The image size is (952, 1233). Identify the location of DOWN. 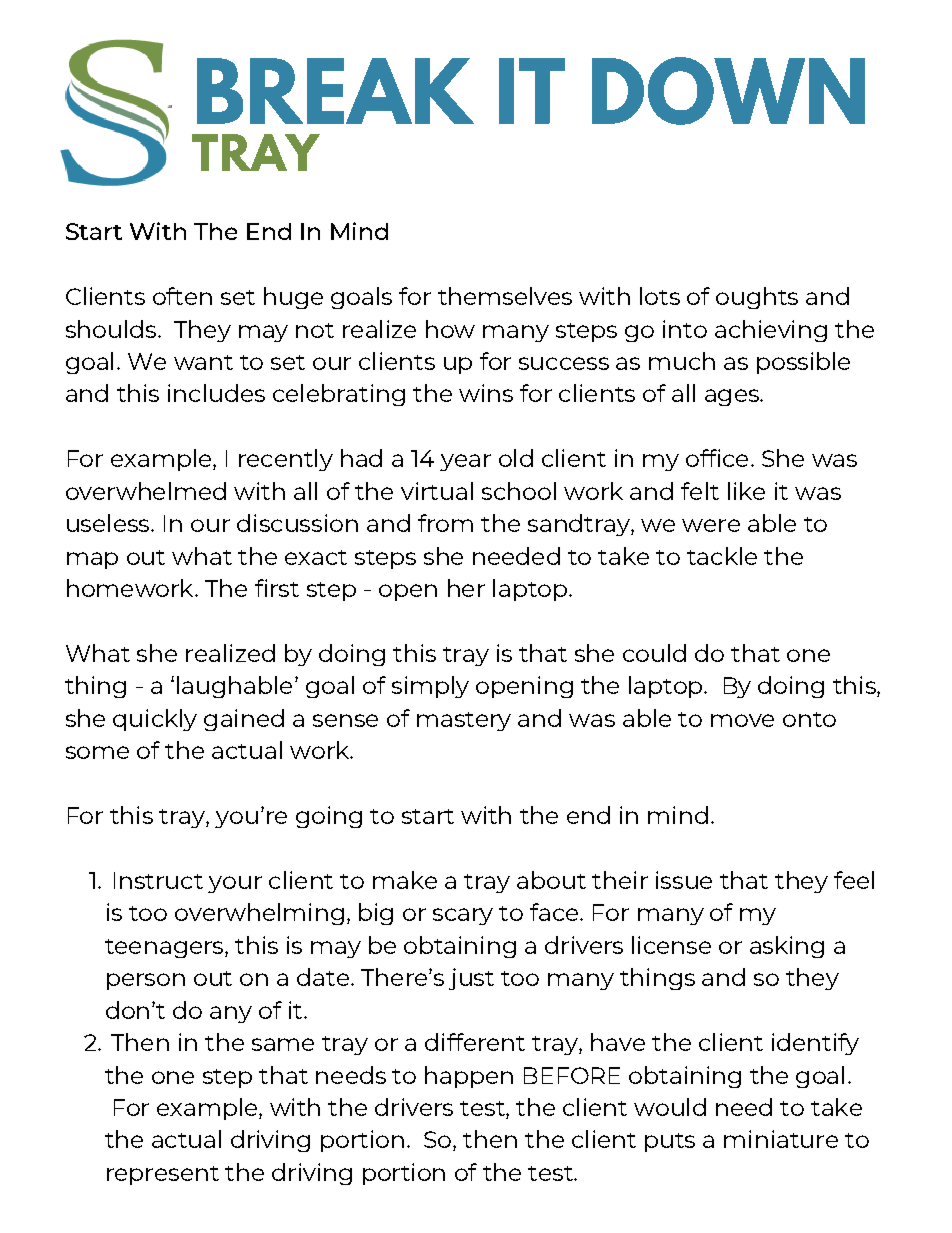
(728, 91).
